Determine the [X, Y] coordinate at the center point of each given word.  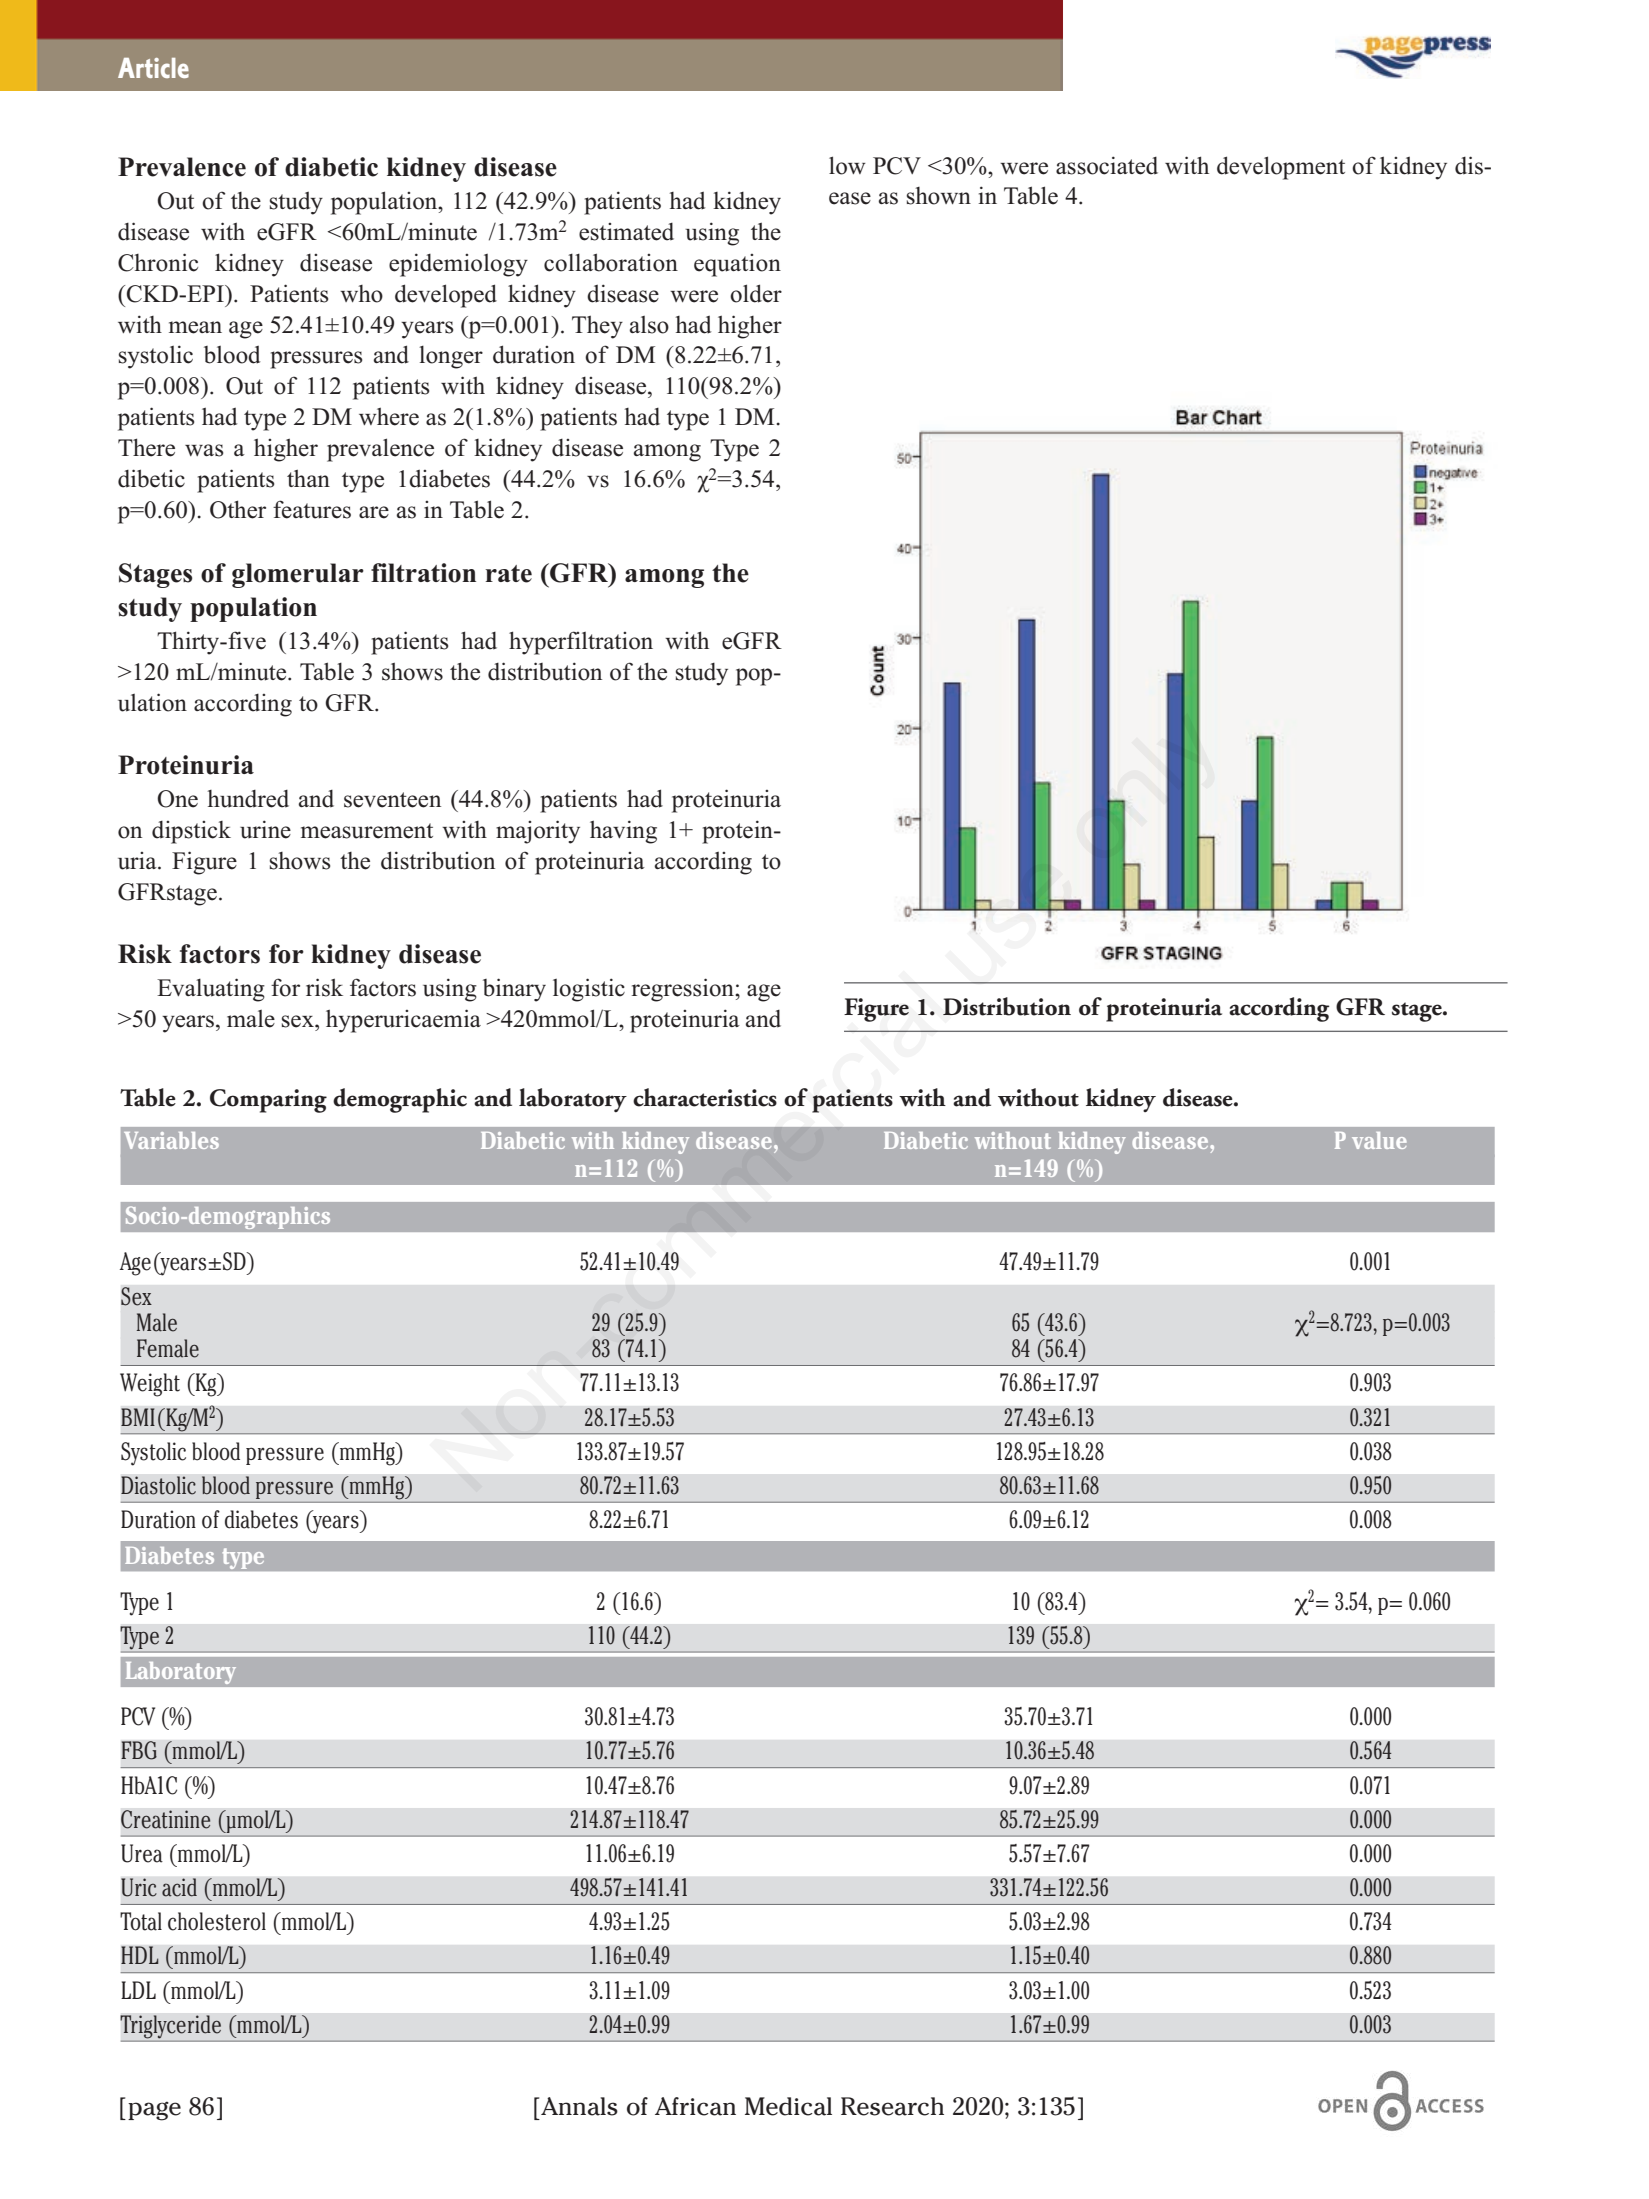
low [847, 165]
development [1281, 168]
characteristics [705, 1097]
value [1379, 1140]
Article [153, 68]
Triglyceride [171, 2028]
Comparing [268, 1101]
